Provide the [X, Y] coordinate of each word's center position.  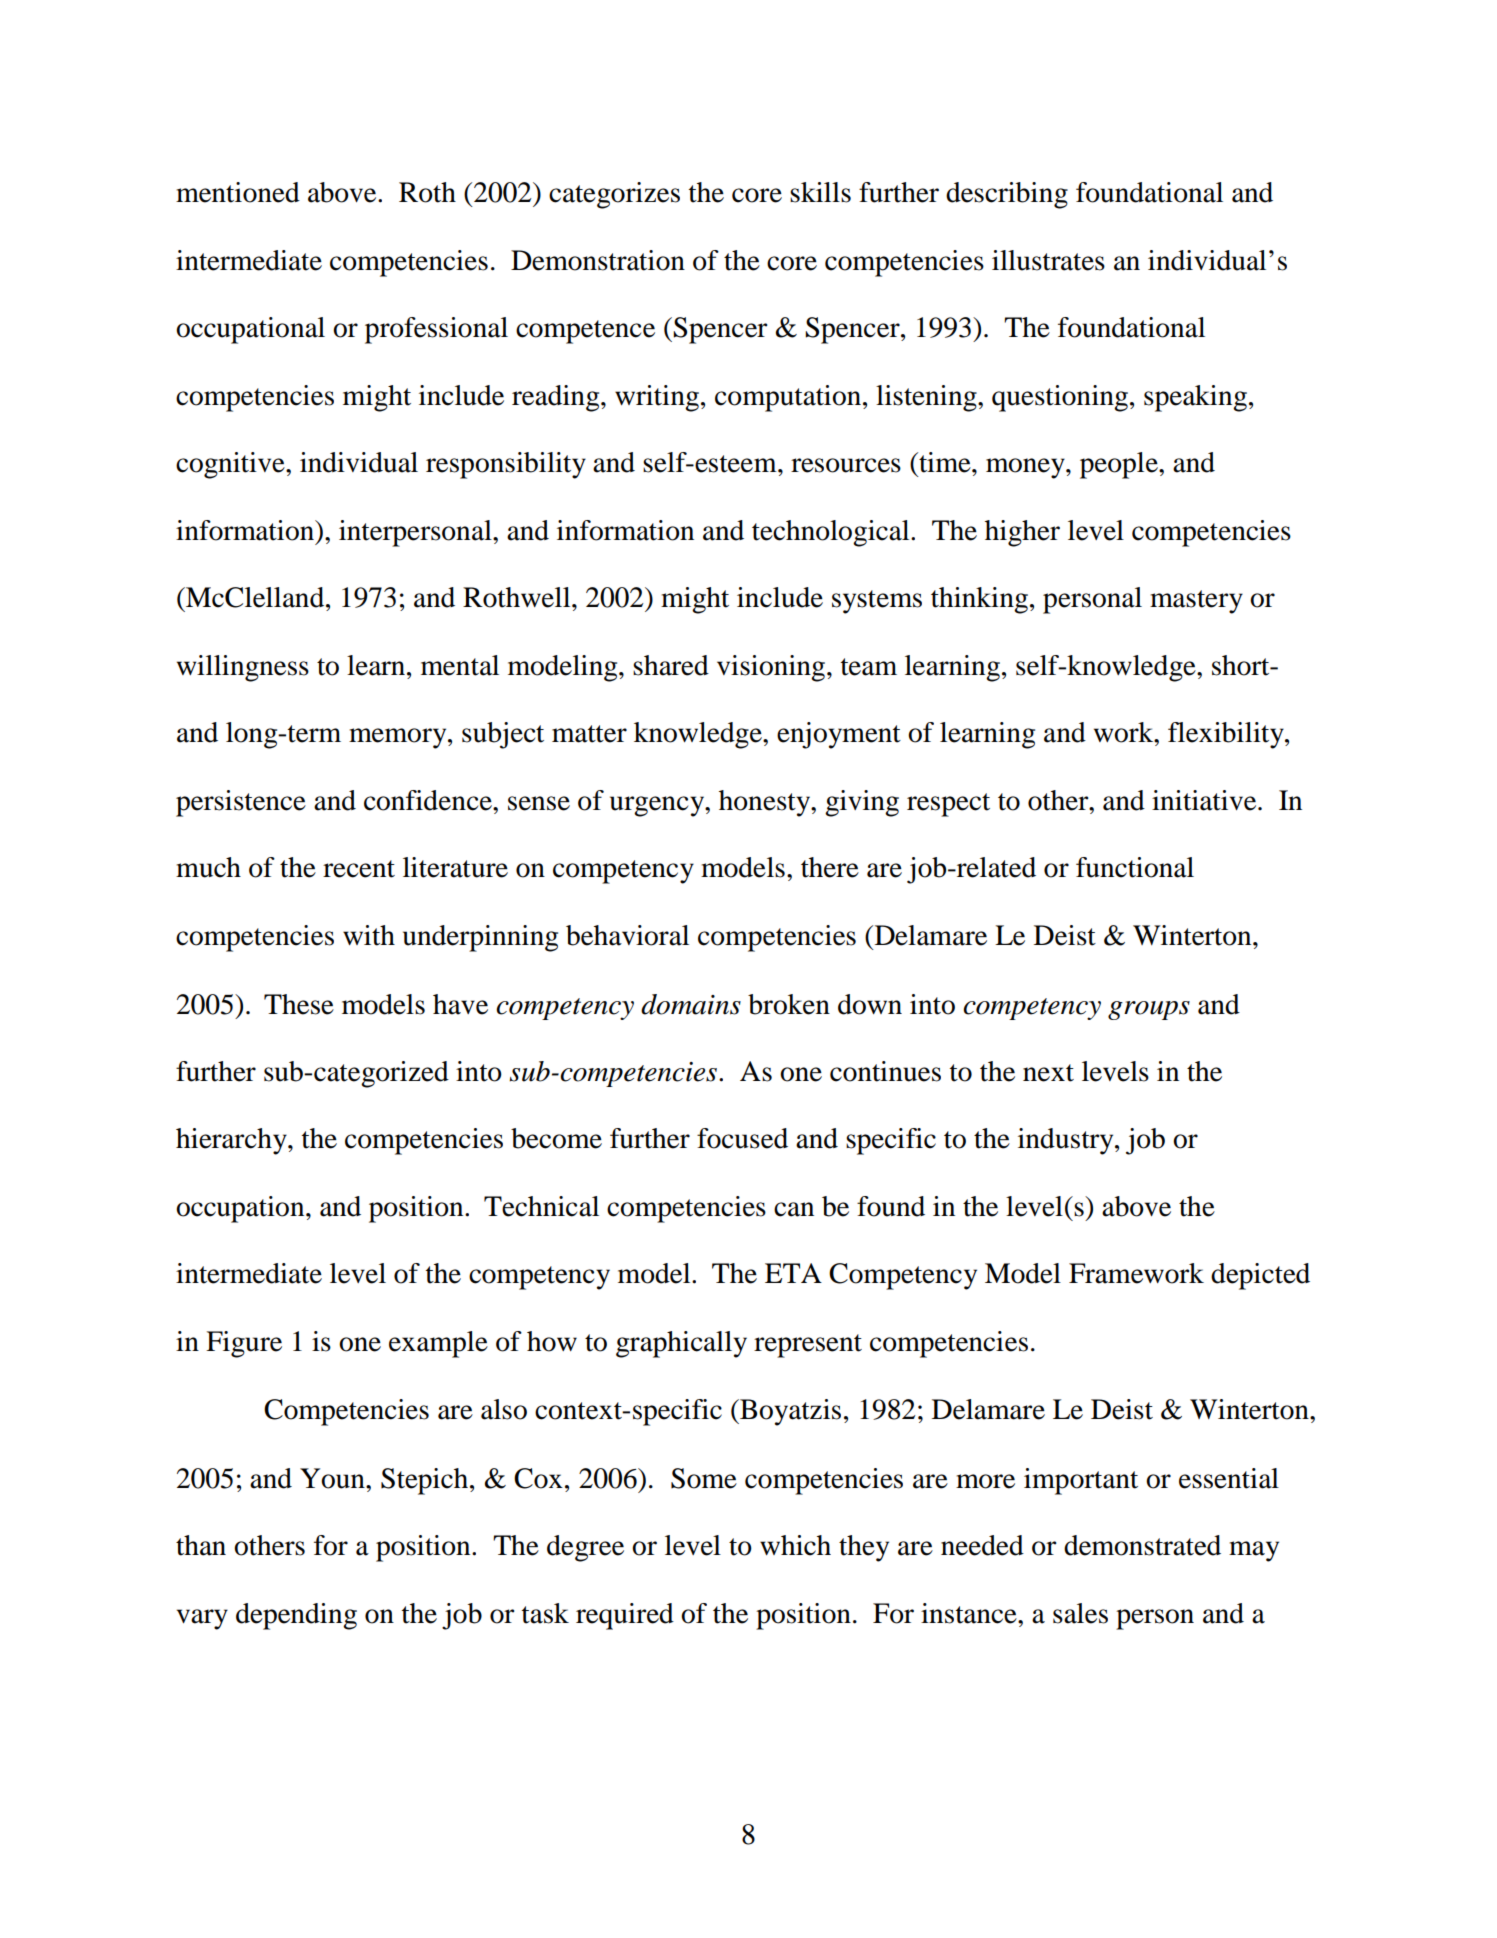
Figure [244, 1344]
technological [832, 533]
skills [820, 192]
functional [1135, 867]
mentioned [238, 192]
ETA [793, 1273]
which [795, 1545]
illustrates [1048, 260]
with [369, 935]
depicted [1260, 1276]
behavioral [627, 935]
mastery [1196, 602]
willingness [243, 668]
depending [296, 1616]
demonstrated [1142, 1545]
